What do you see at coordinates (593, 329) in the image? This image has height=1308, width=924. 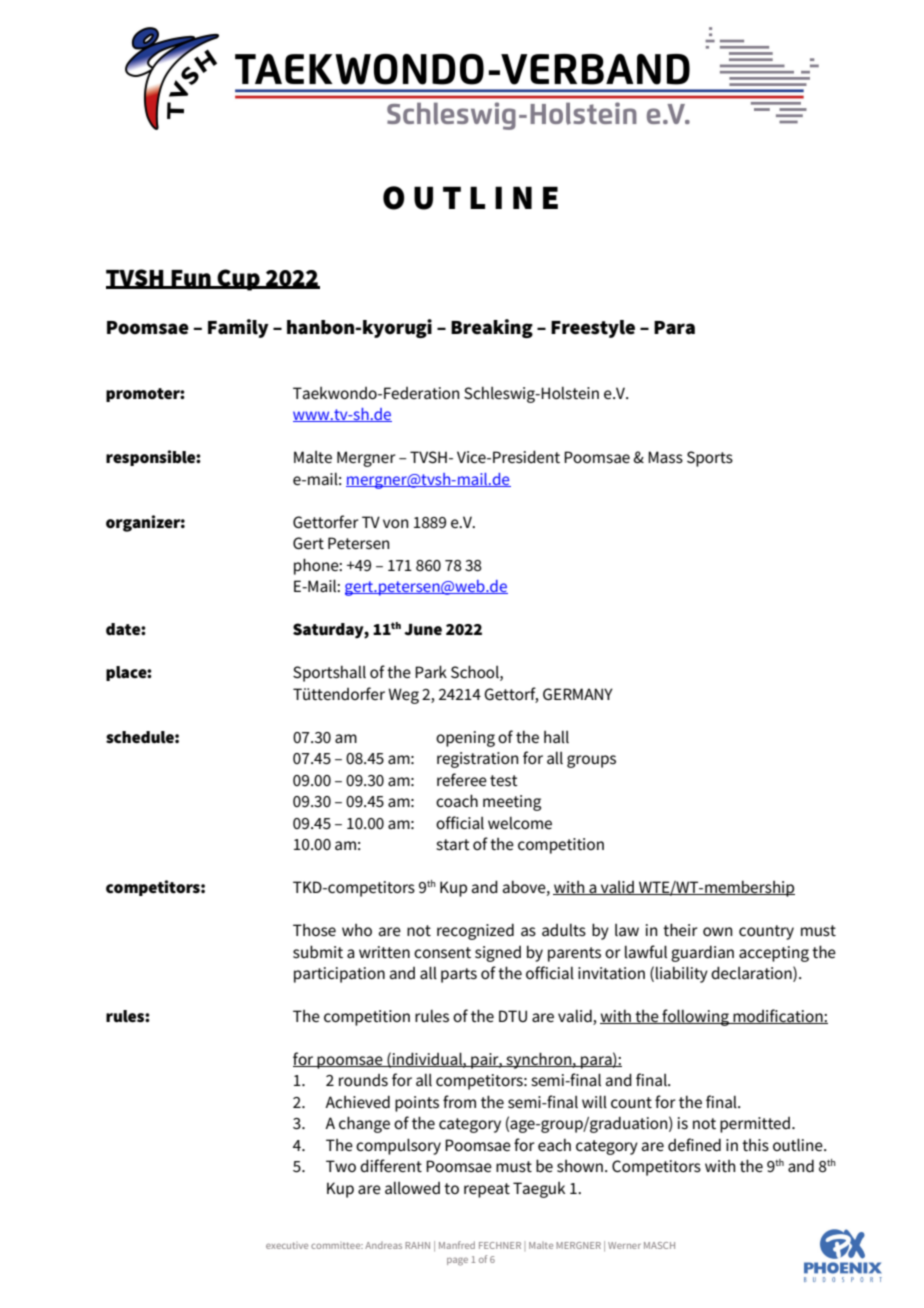 I see `Freestyle` at bounding box center [593, 329].
